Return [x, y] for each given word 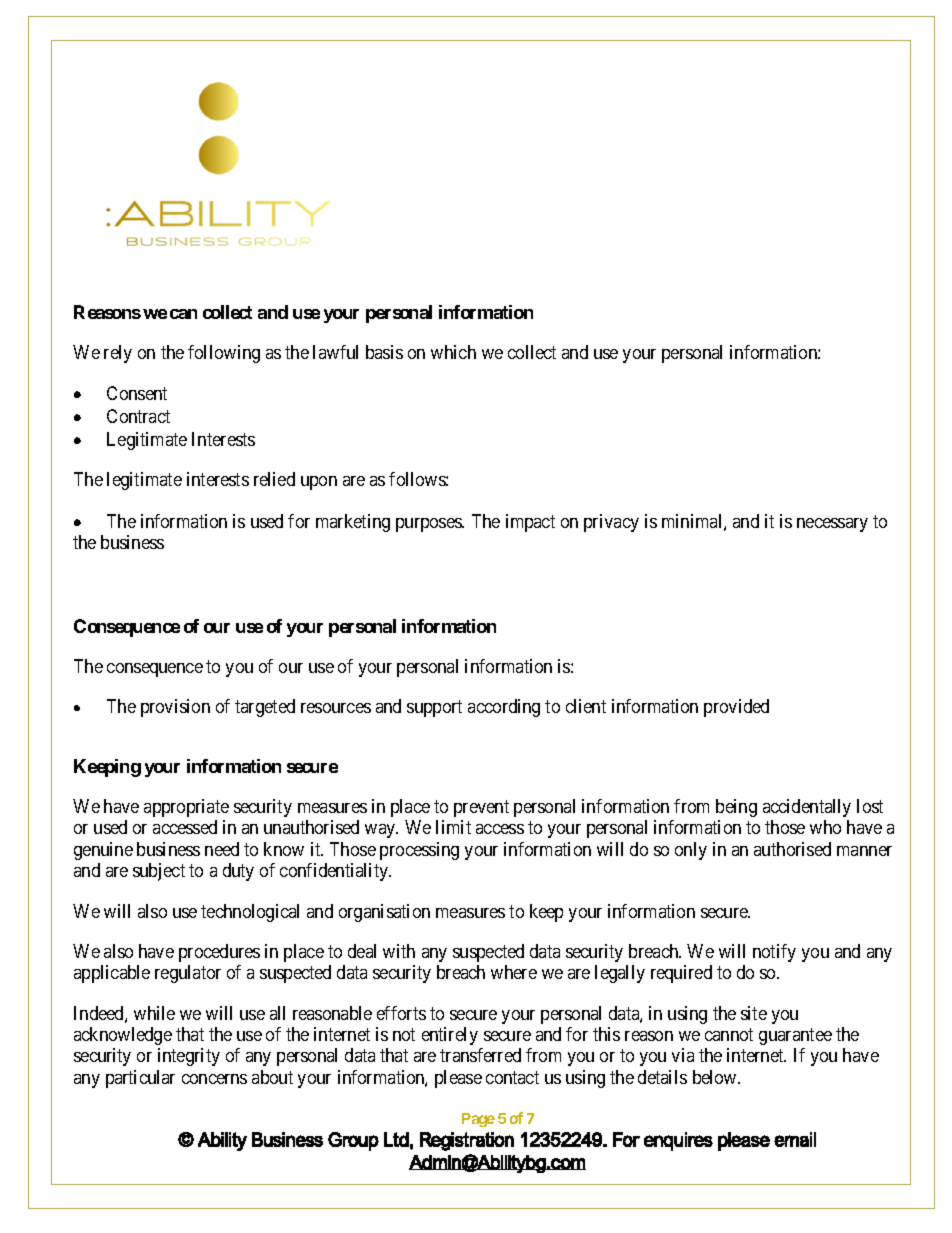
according [504, 708]
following [224, 354]
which [453, 352]
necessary [832, 525]
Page [478, 1120]
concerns [214, 1079]
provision [175, 708]
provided [736, 708]
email [795, 1139]
